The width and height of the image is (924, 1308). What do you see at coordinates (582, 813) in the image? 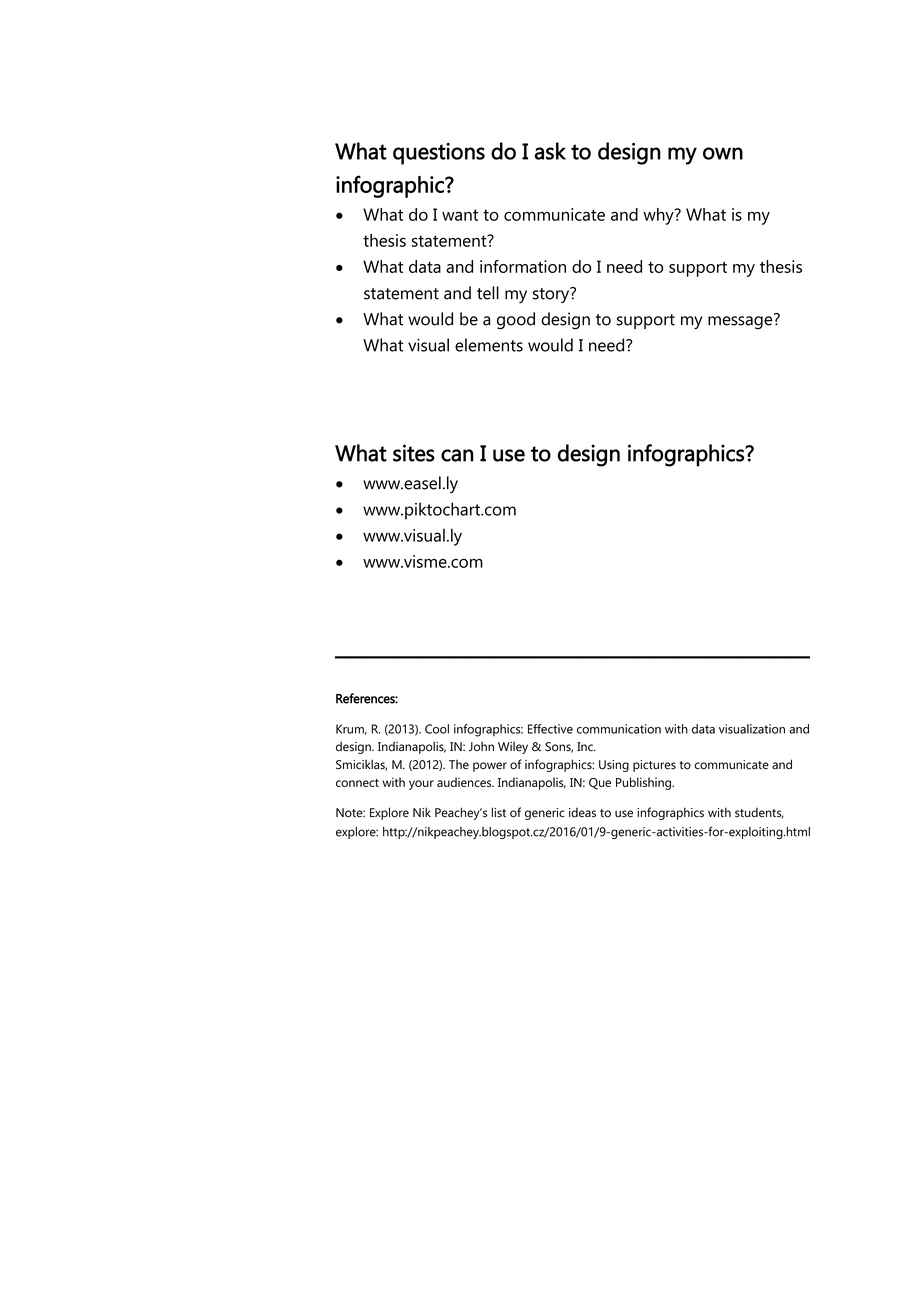
I see `ideas` at bounding box center [582, 813].
